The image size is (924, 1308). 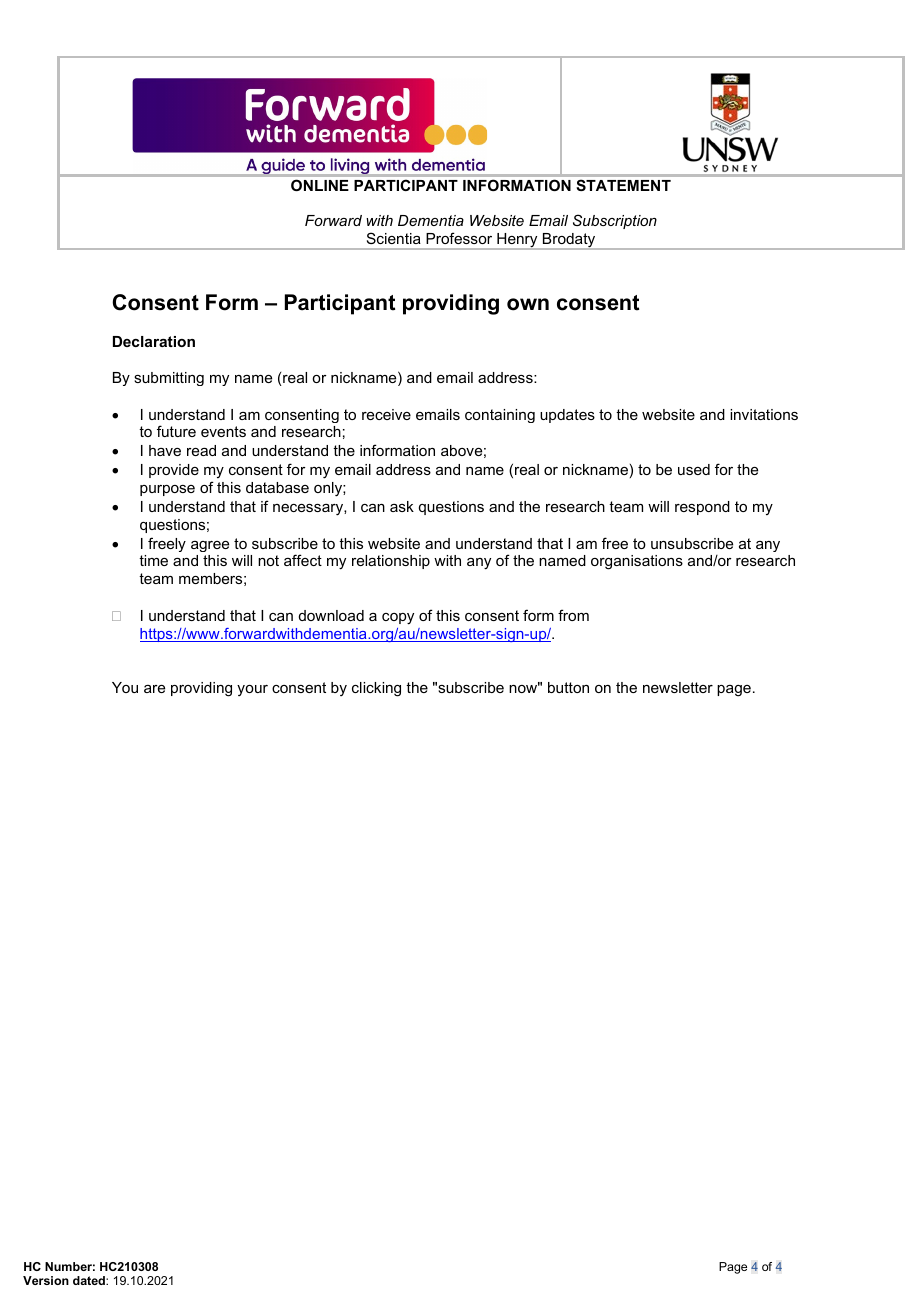 I want to click on organisations, so click(x=637, y=562).
